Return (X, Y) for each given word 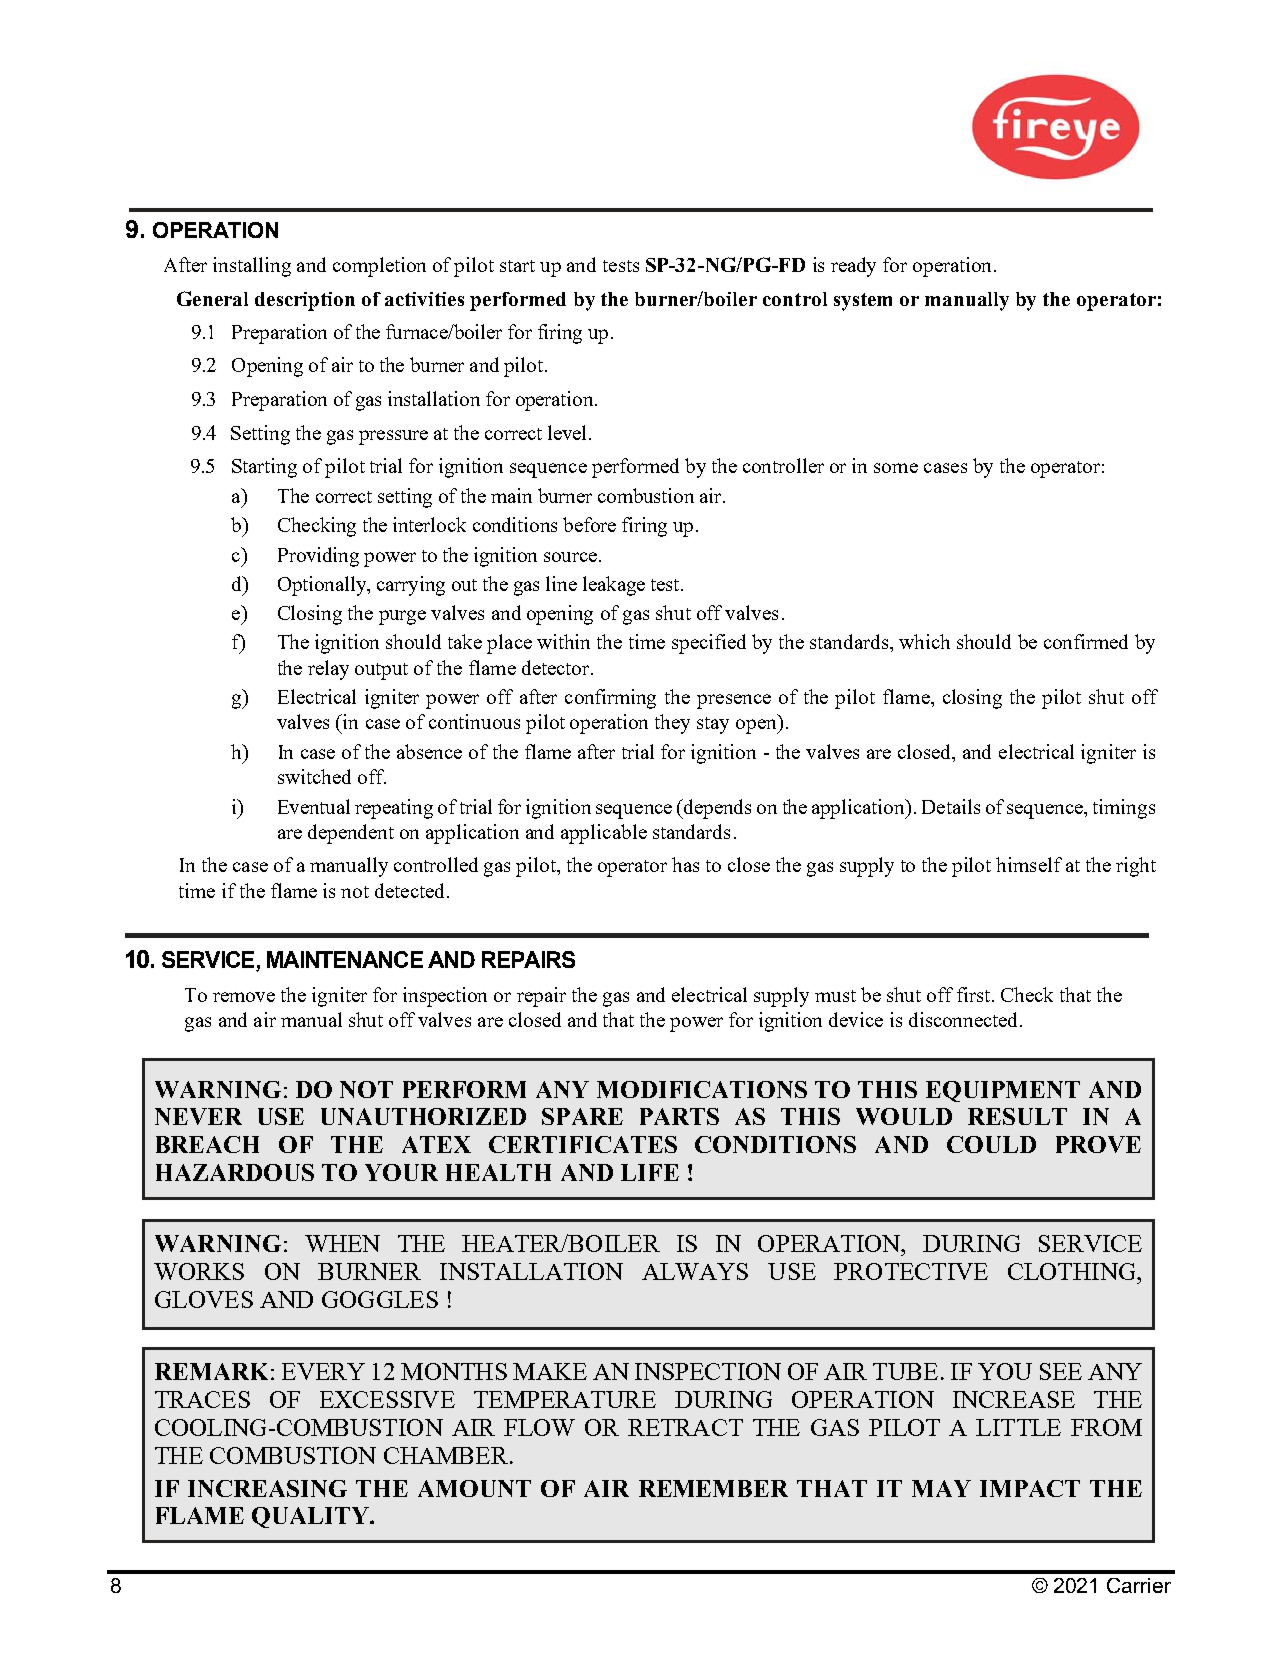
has (685, 864)
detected (409, 890)
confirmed (1086, 641)
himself (1029, 864)
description (305, 301)
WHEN (342, 1243)
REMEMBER (713, 1488)
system (863, 302)
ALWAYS (695, 1271)
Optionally (323, 586)
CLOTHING (1073, 1271)
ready (853, 267)
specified (709, 644)
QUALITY (312, 1517)
